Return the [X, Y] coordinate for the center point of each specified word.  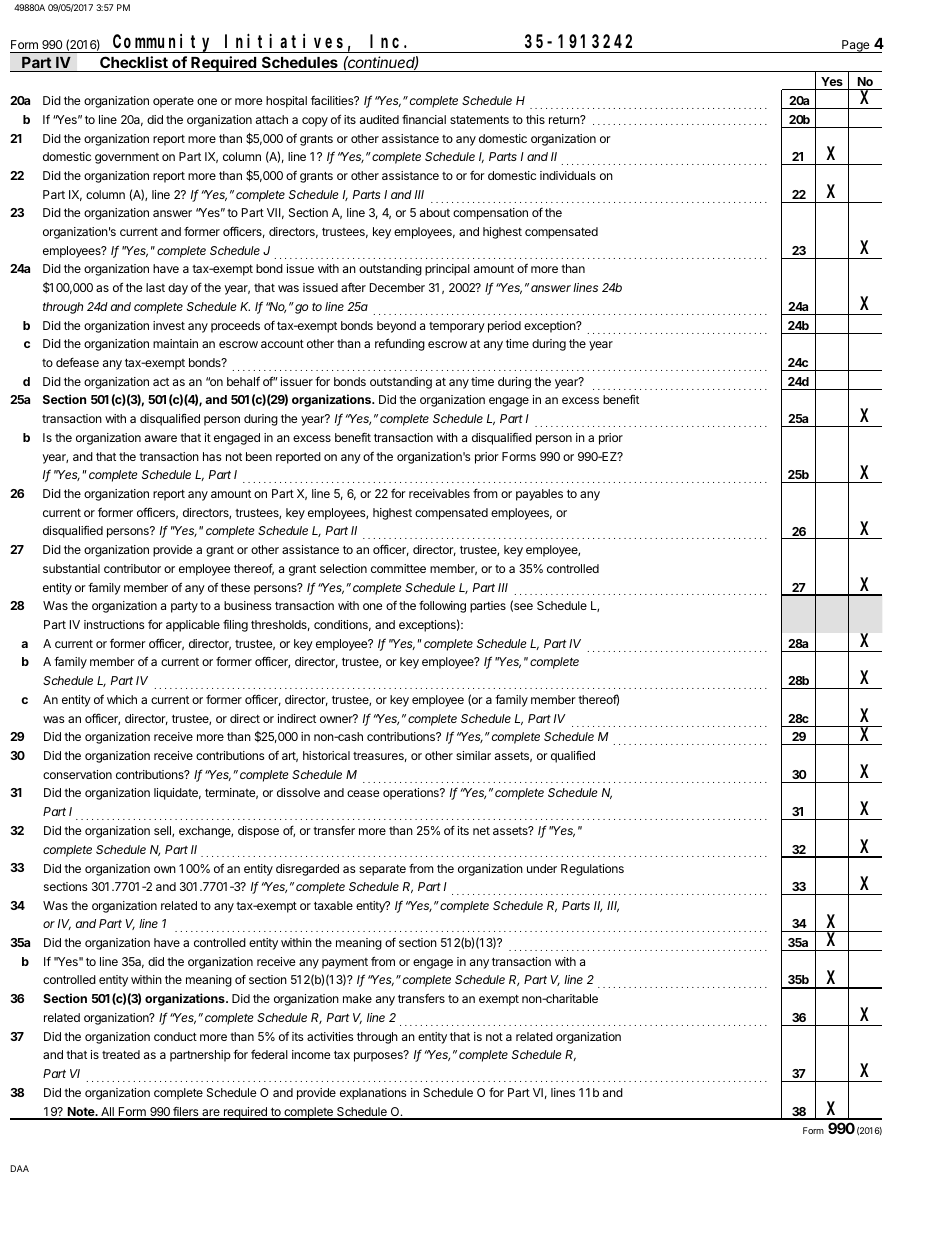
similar [473, 755]
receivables [439, 493]
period [504, 327]
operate [173, 102]
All [107, 1113]
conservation [77, 774]
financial [424, 119]
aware [161, 438]
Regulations [592, 870]
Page [856, 46]
